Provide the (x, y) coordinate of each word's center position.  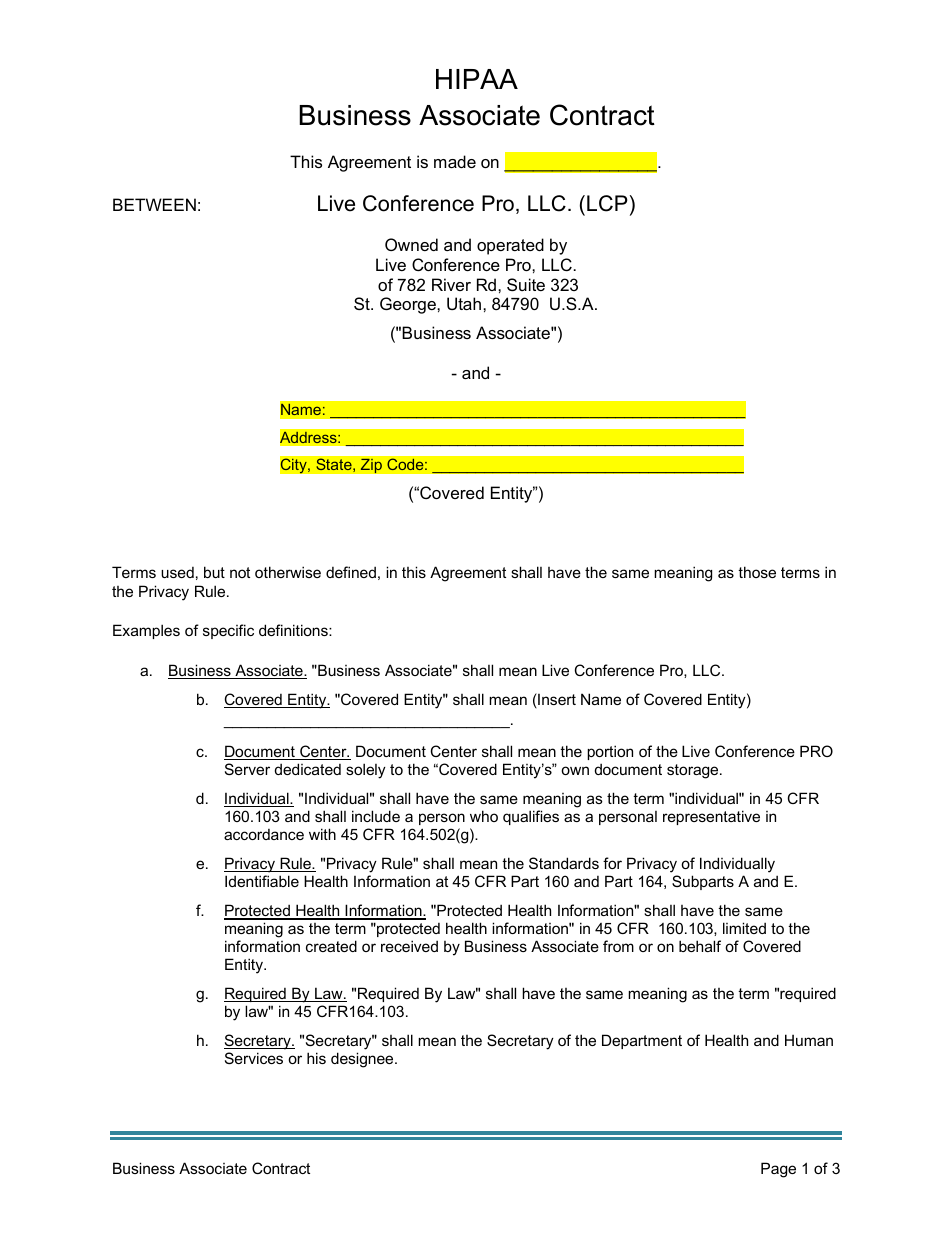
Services (254, 1058)
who (484, 816)
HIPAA (477, 79)
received (409, 946)
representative (711, 817)
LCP (607, 203)
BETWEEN (154, 204)
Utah (465, 303)
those (757, 572)
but (214, 572)
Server (247, 769)
